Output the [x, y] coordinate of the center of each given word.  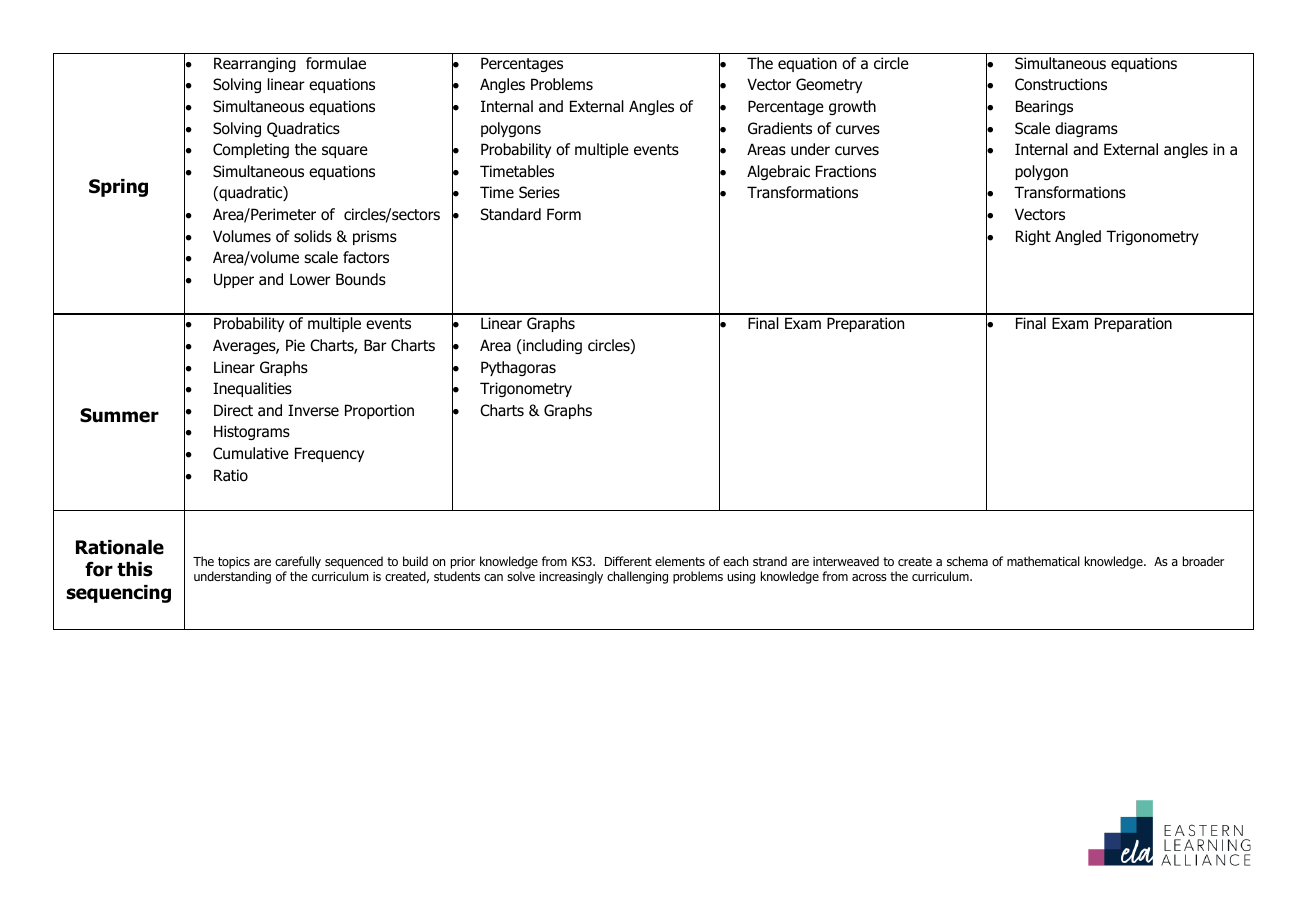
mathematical [1043, 561]
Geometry [829, 85]
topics [234, 563]
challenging [637, 577]
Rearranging [255, 64]
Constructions [1061, 84]
